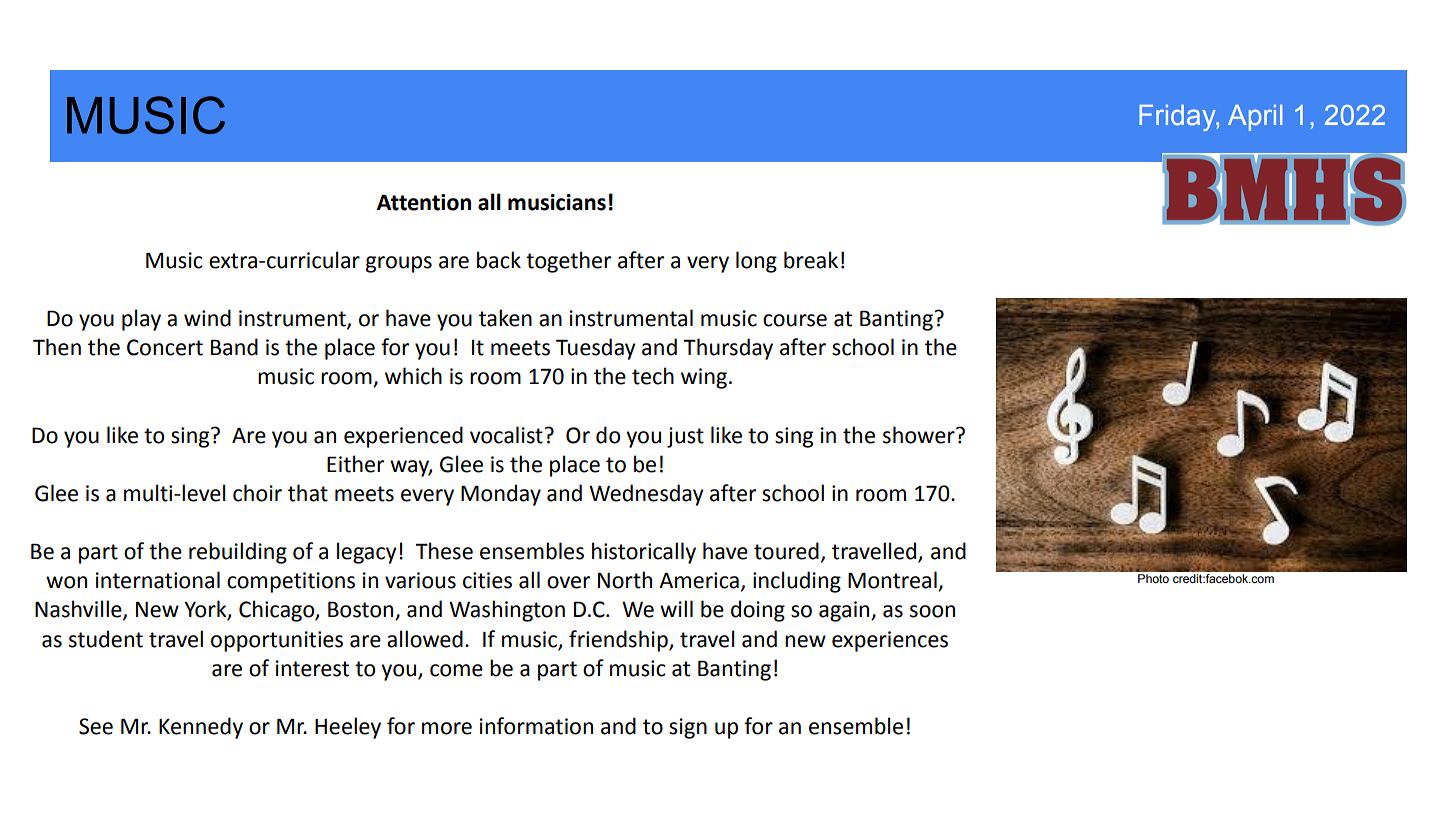 This screenshot has height=819, width=1456. I want to click on experiences, so click(890, 641).
